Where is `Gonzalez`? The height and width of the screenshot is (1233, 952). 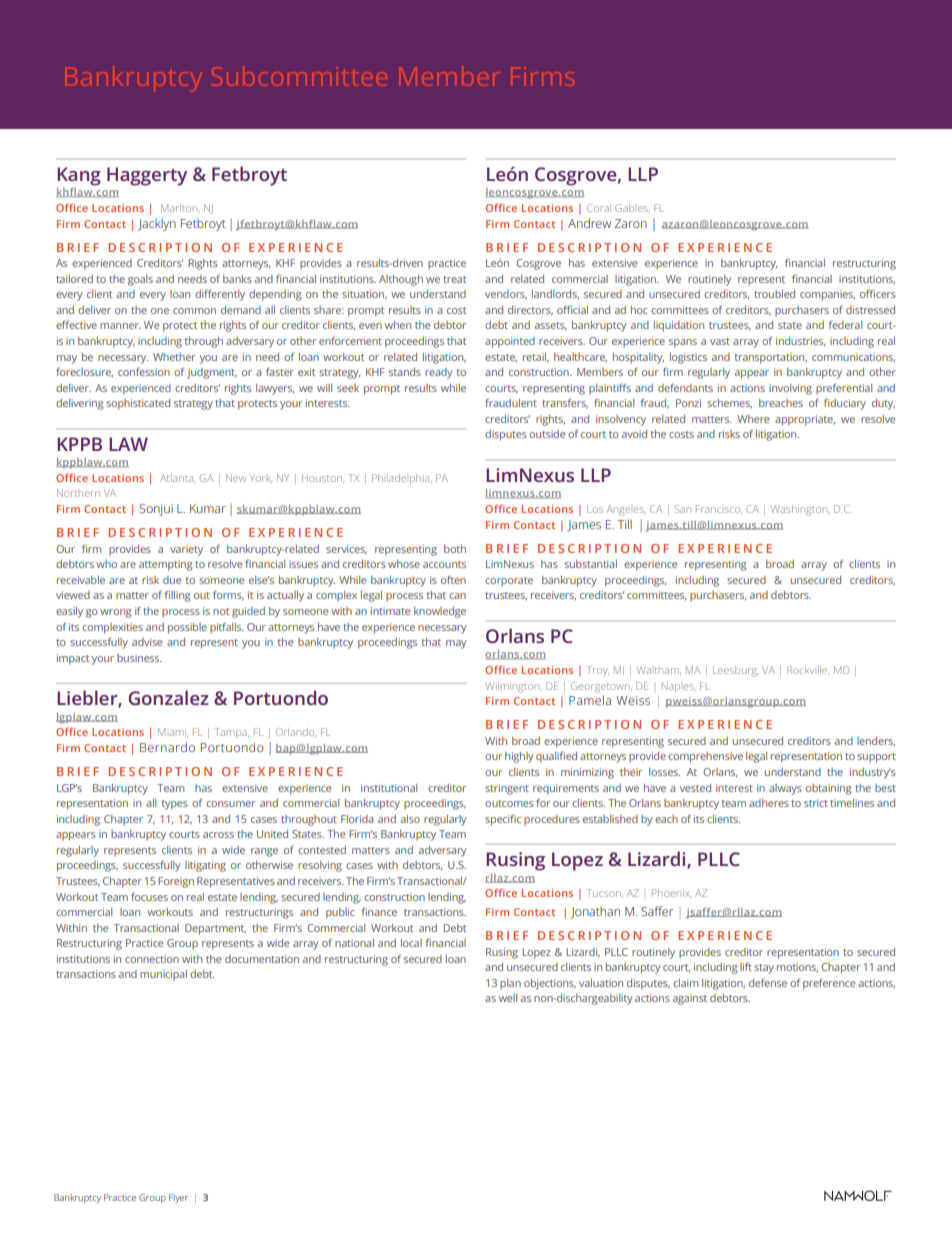
Gonzalez is located at coordinates (168, 697).
